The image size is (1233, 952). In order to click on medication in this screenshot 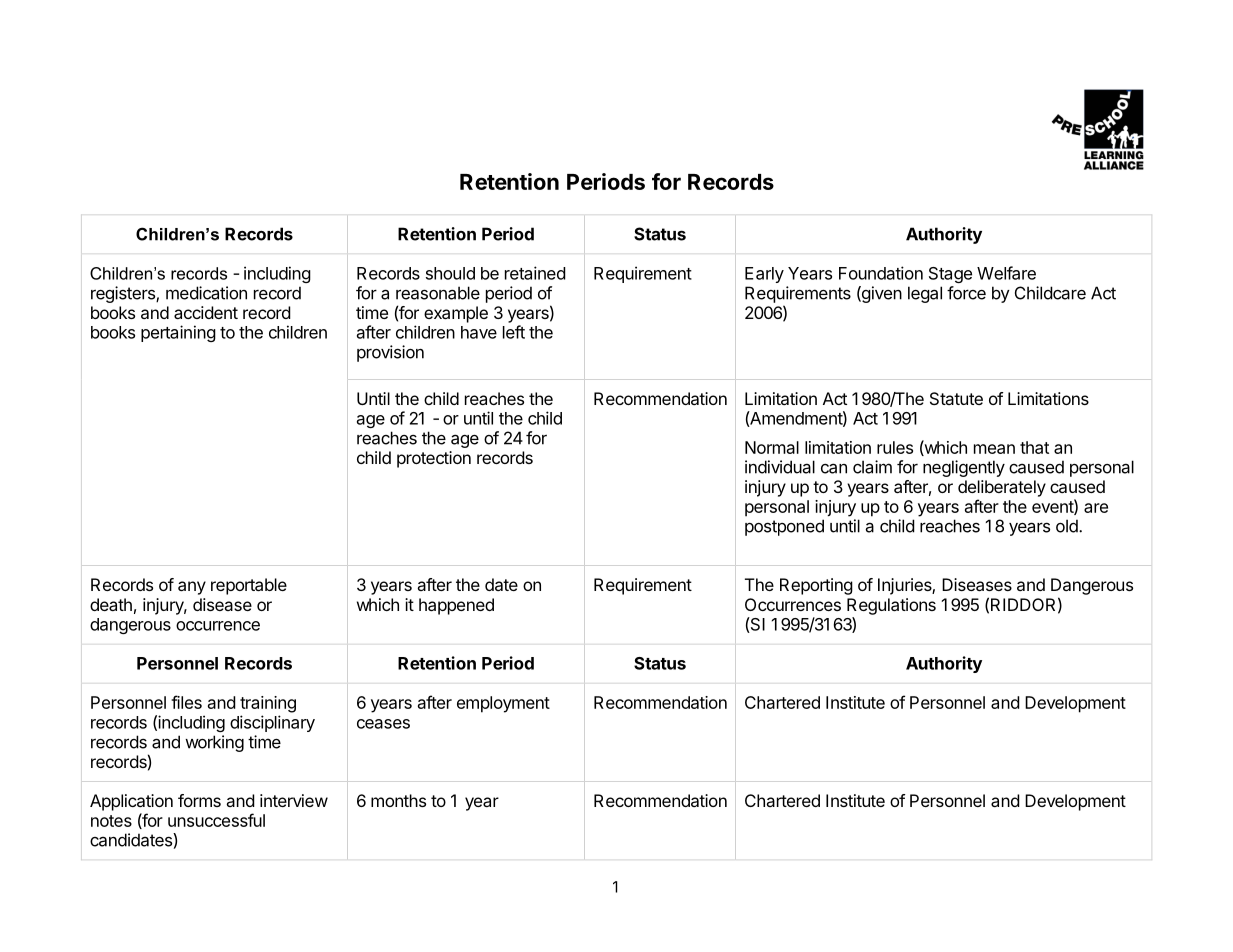, I will do `click(206, 293)`.
